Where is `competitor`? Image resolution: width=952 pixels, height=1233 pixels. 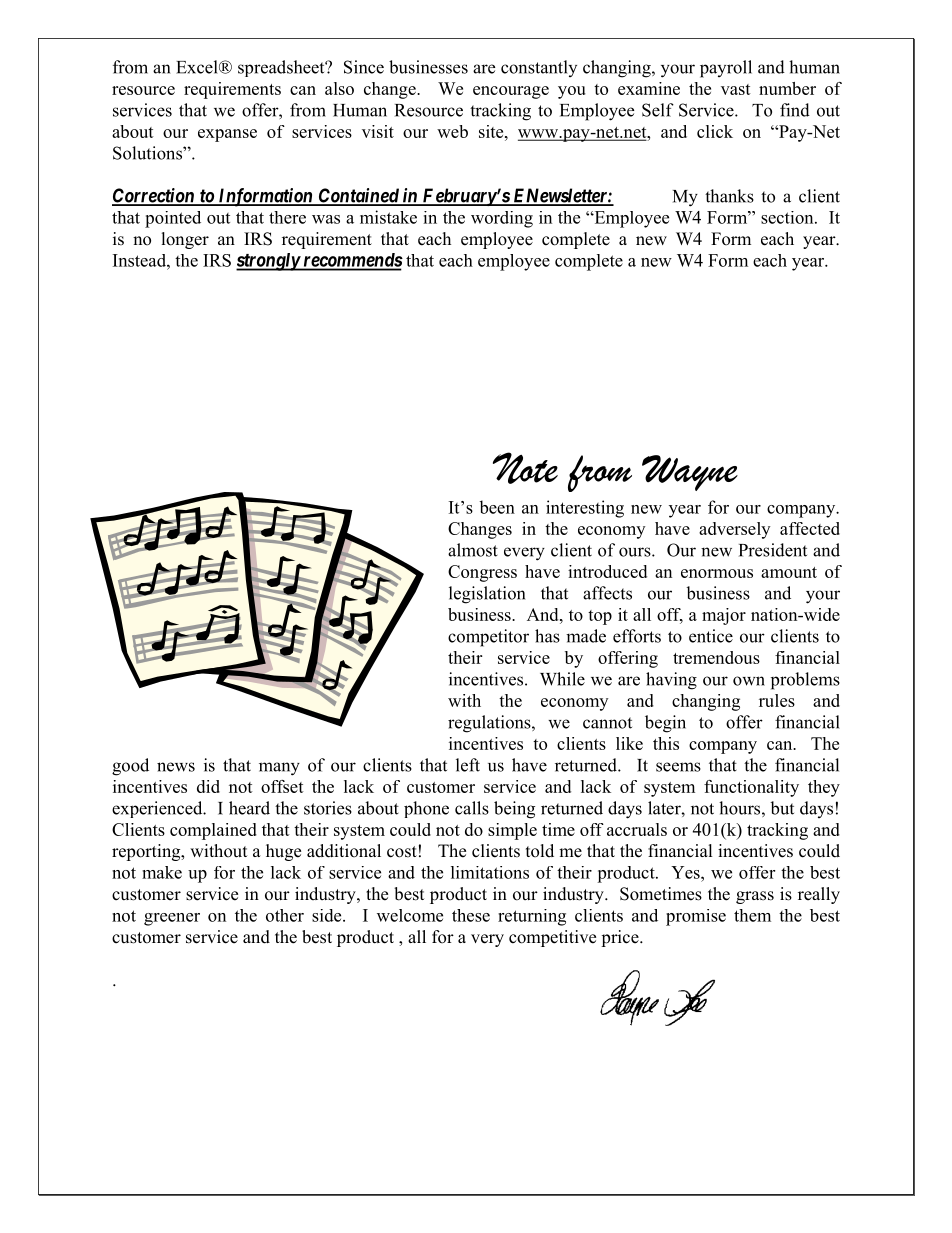 competitor is located at coordinates (488, 638).
